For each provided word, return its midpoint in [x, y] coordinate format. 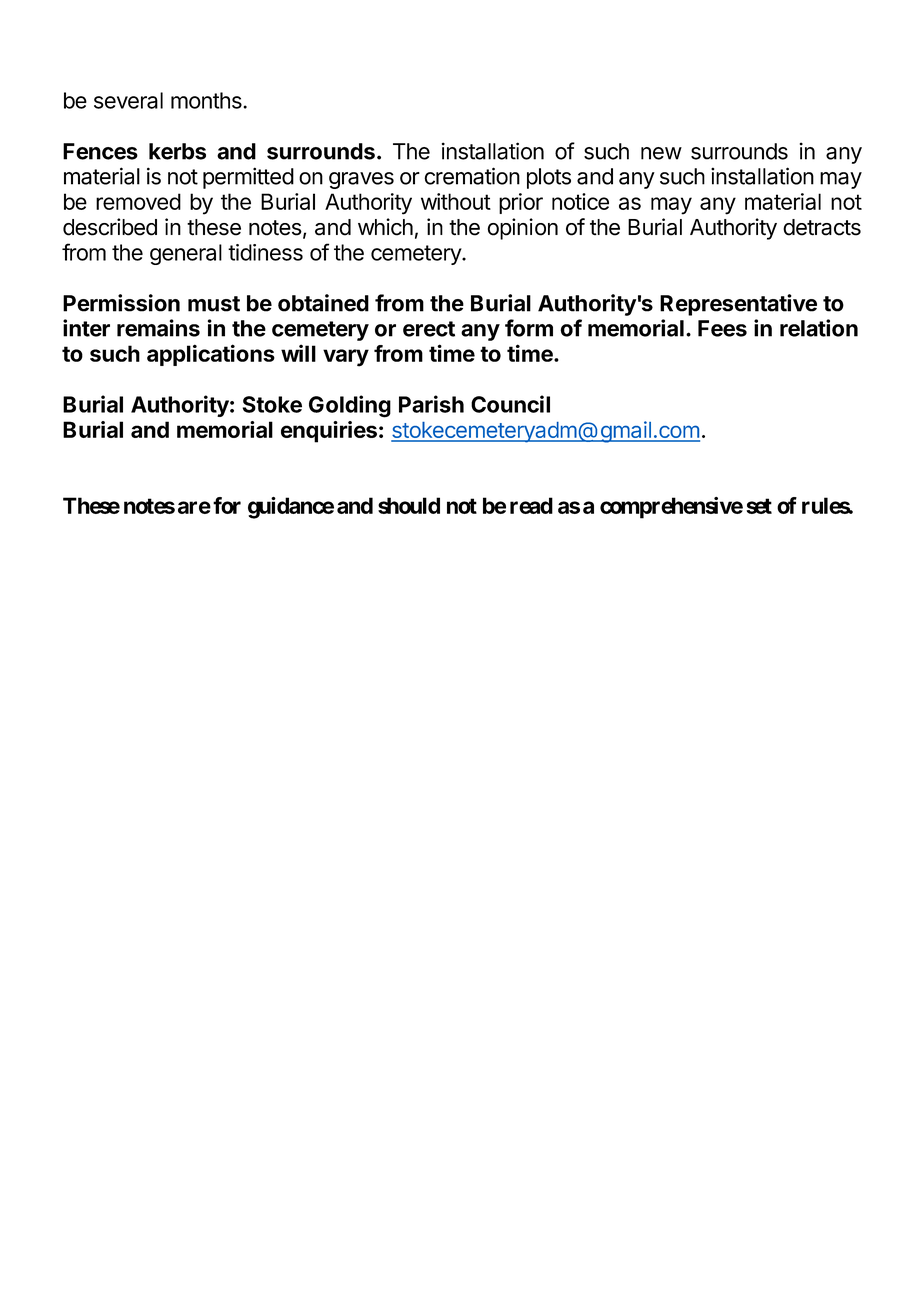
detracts [822, 227]
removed [138, 201]
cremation [472, 176]
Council [510, 404]
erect [429, 329]
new [661, 153]
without [456, 201]
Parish [431, 404]
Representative [738, 305]
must [214, 304]
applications [211, 355]
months [207, 100]
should [409, 505]
